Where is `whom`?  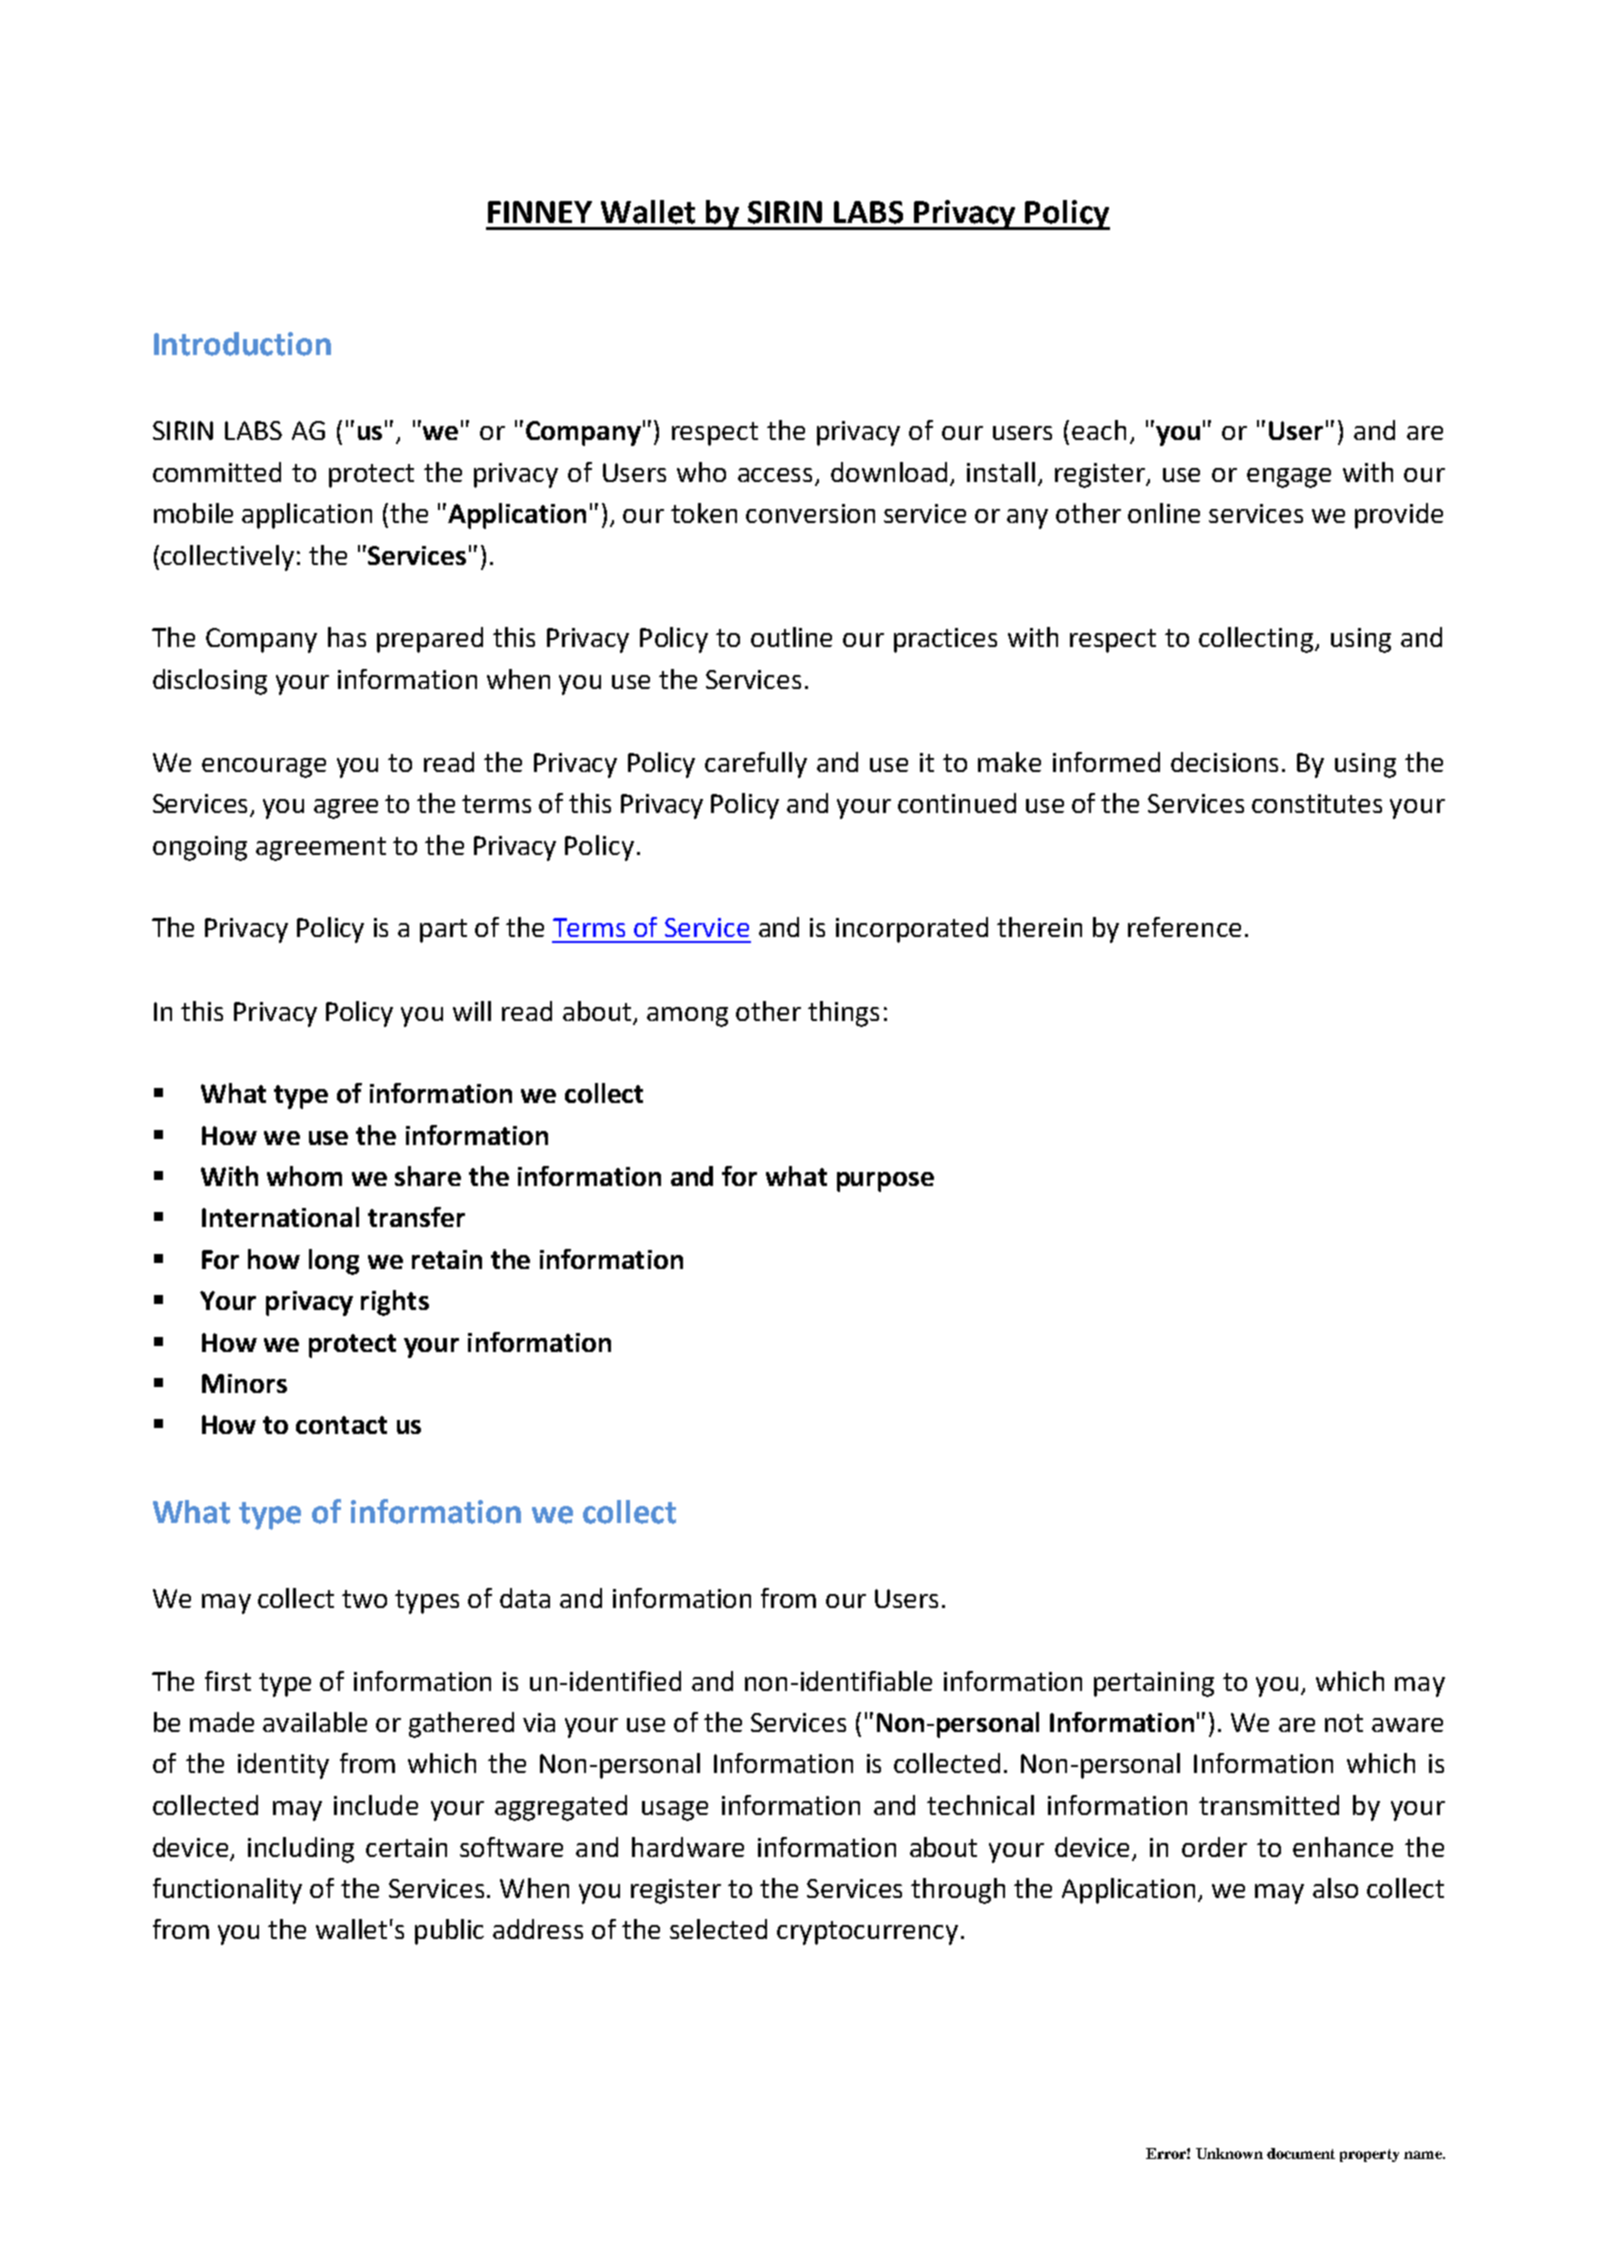 whom is located at coordinates (304, 1176).
